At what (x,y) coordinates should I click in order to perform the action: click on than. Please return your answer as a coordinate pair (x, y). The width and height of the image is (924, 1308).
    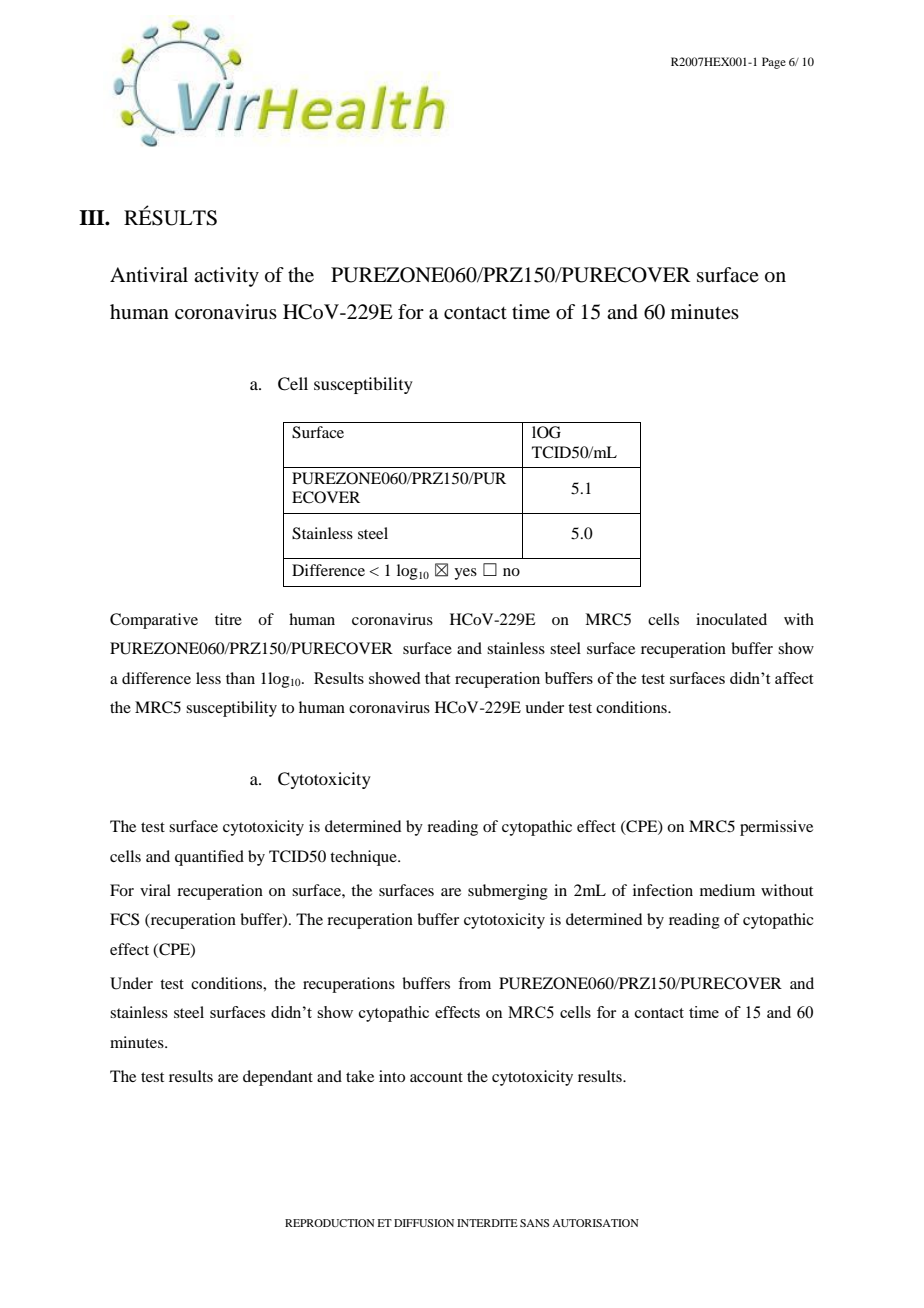
    Looking at the image, I should click on (240, 678).
